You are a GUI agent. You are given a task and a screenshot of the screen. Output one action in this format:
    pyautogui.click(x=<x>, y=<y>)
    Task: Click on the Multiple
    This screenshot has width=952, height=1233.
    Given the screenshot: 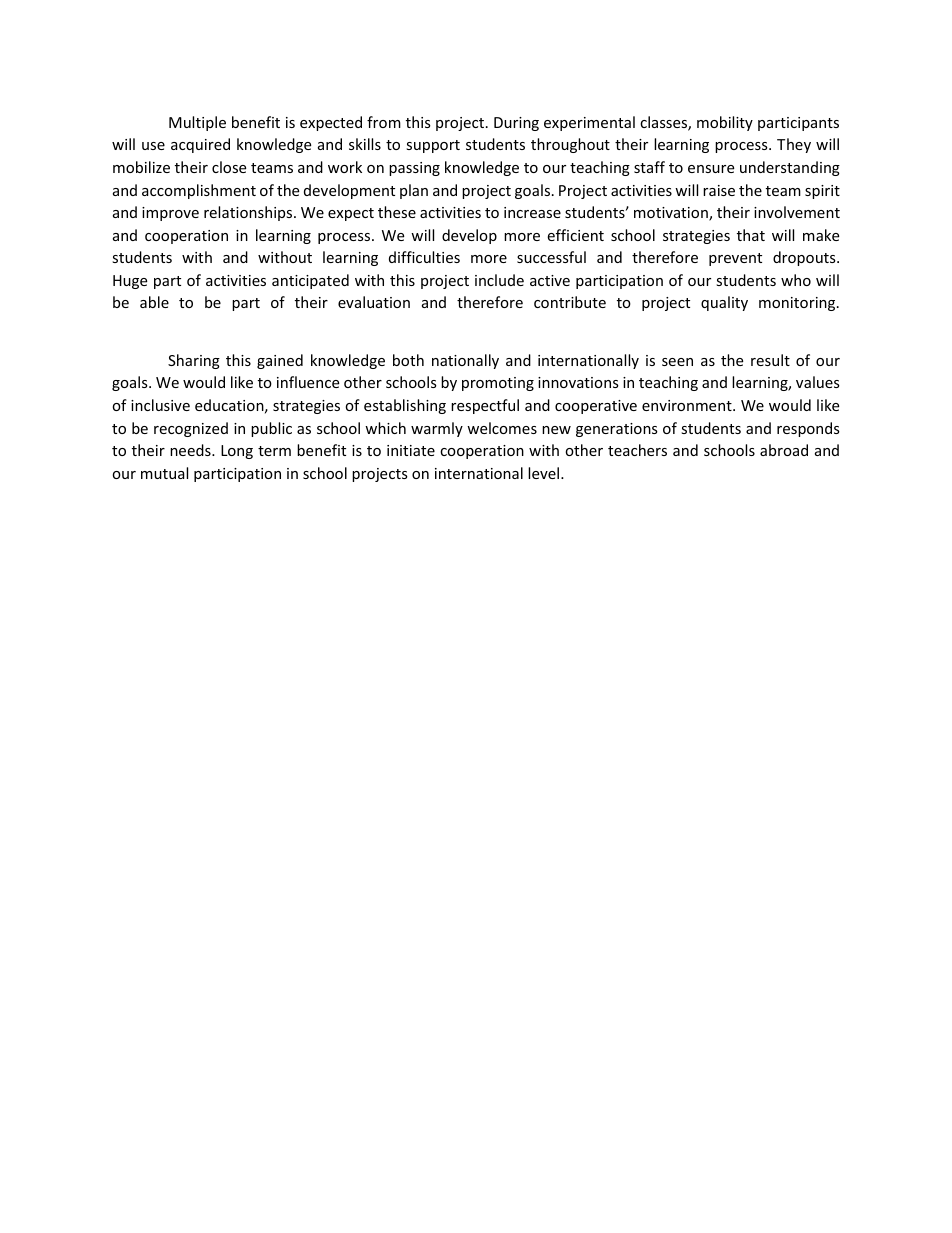 What is the action you would take?
    pyautogui.click(x=197, y=123)
